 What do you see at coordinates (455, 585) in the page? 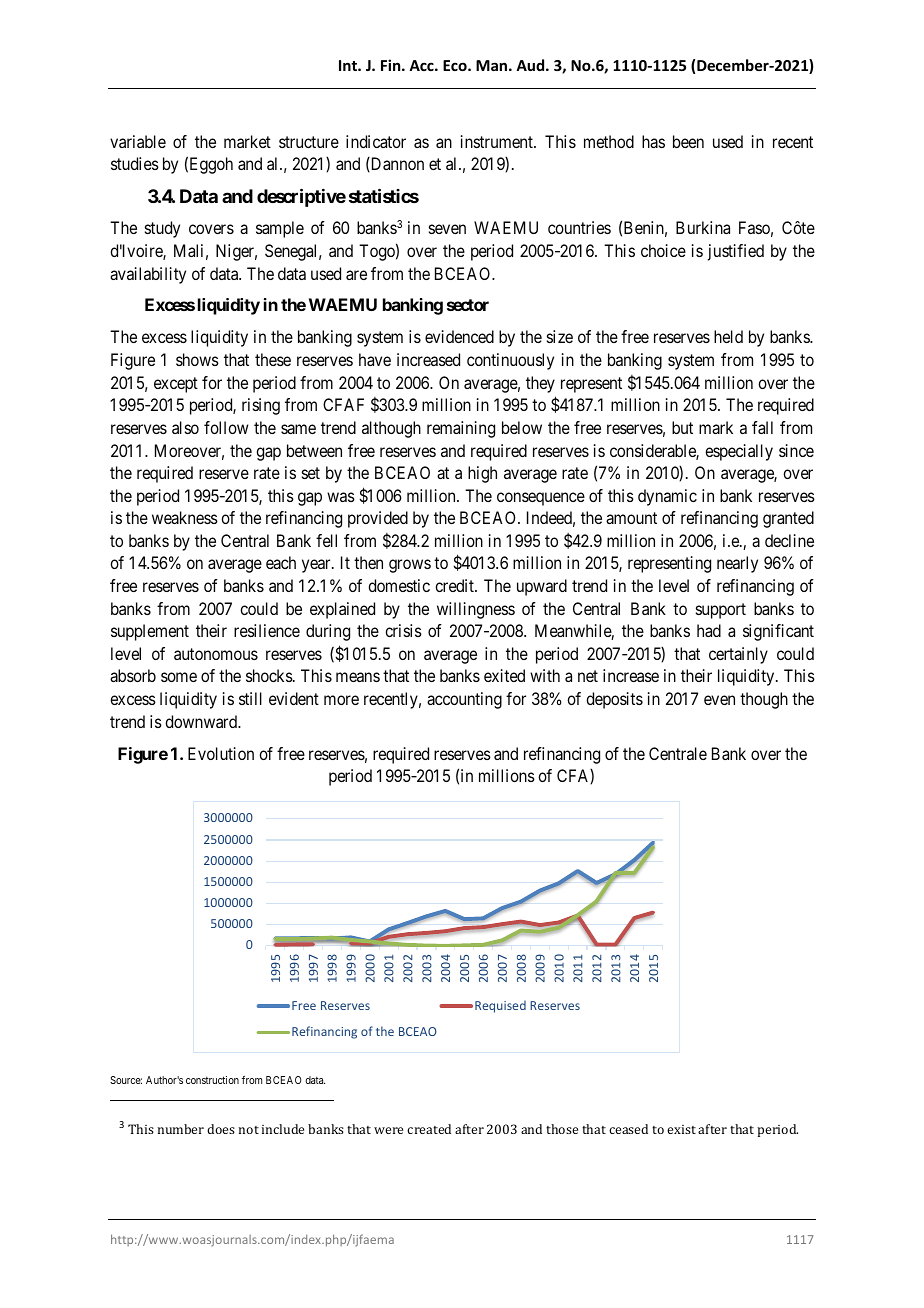
I see `credit` at bounding box center [455, 585].
